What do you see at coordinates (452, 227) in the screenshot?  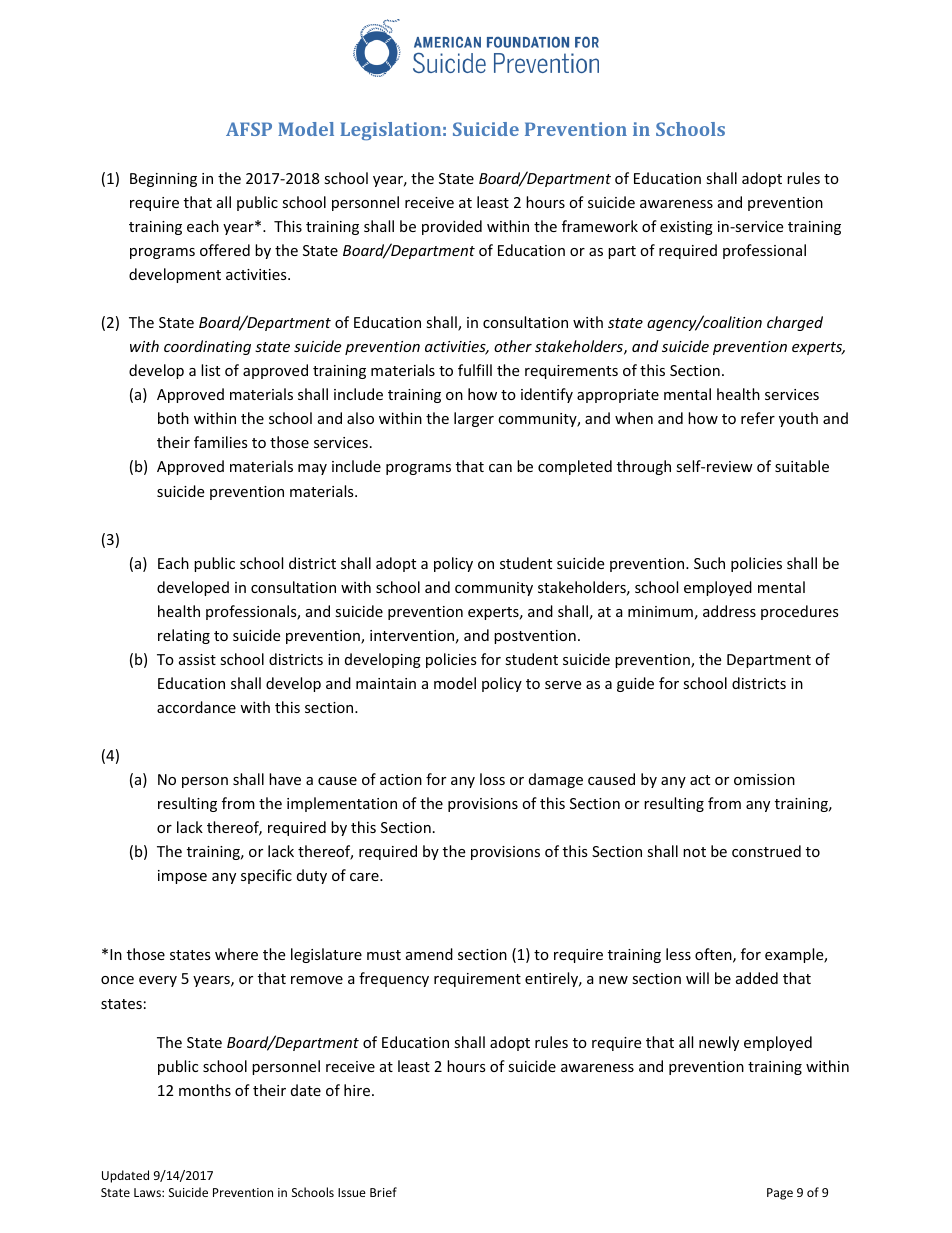 I see `provided` at bounding box center [452, 227].
